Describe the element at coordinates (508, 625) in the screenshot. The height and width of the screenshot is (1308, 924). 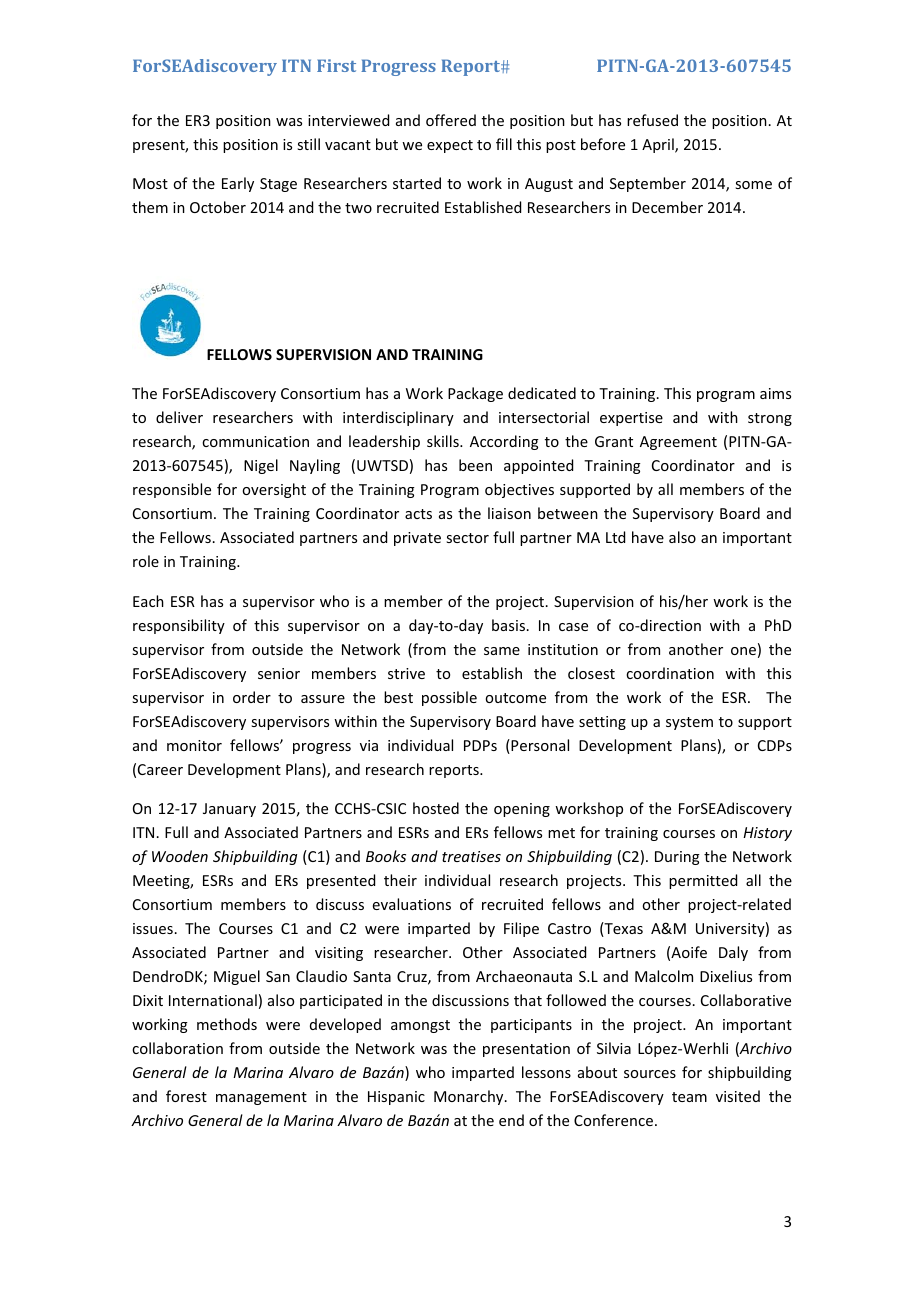
I see `basis` at that location.
